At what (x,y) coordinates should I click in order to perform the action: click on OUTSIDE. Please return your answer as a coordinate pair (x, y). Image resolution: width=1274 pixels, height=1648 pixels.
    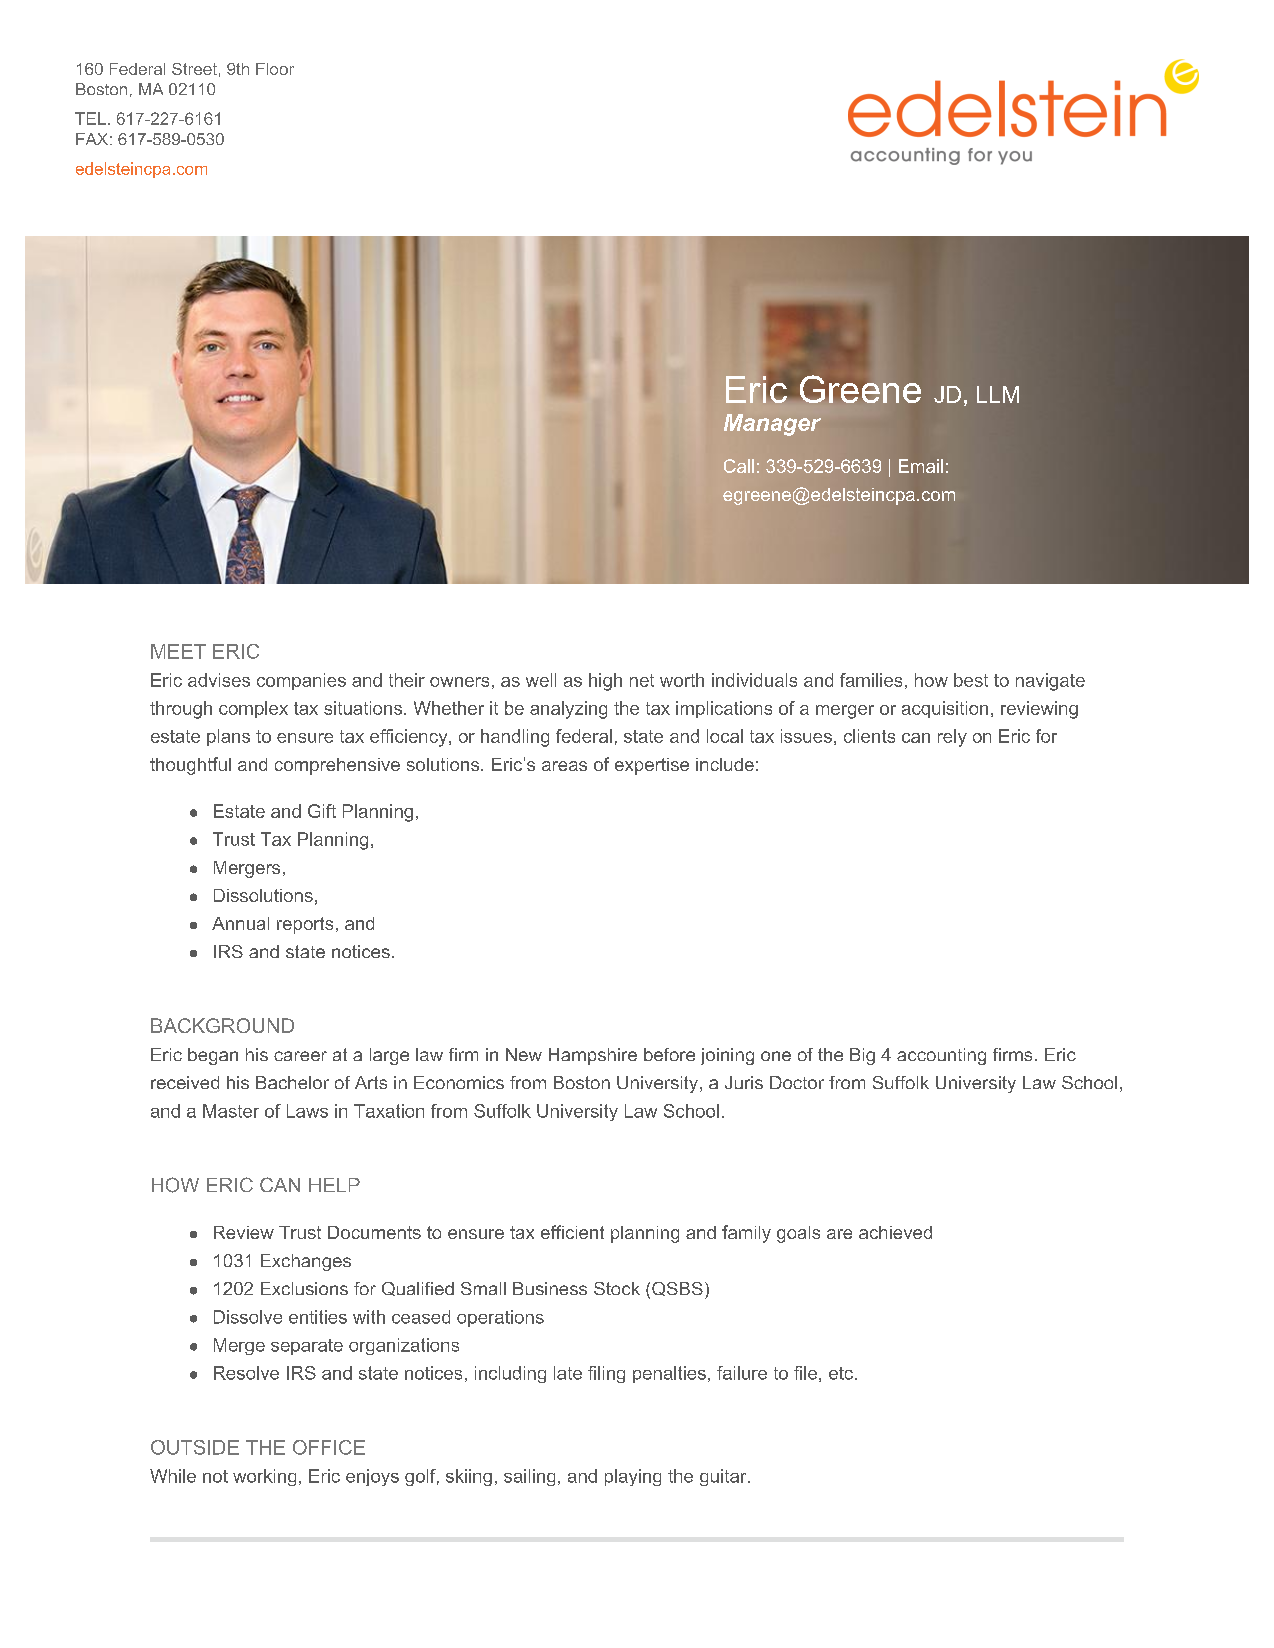
    Looking at the image, I should click on (195, 1447).
